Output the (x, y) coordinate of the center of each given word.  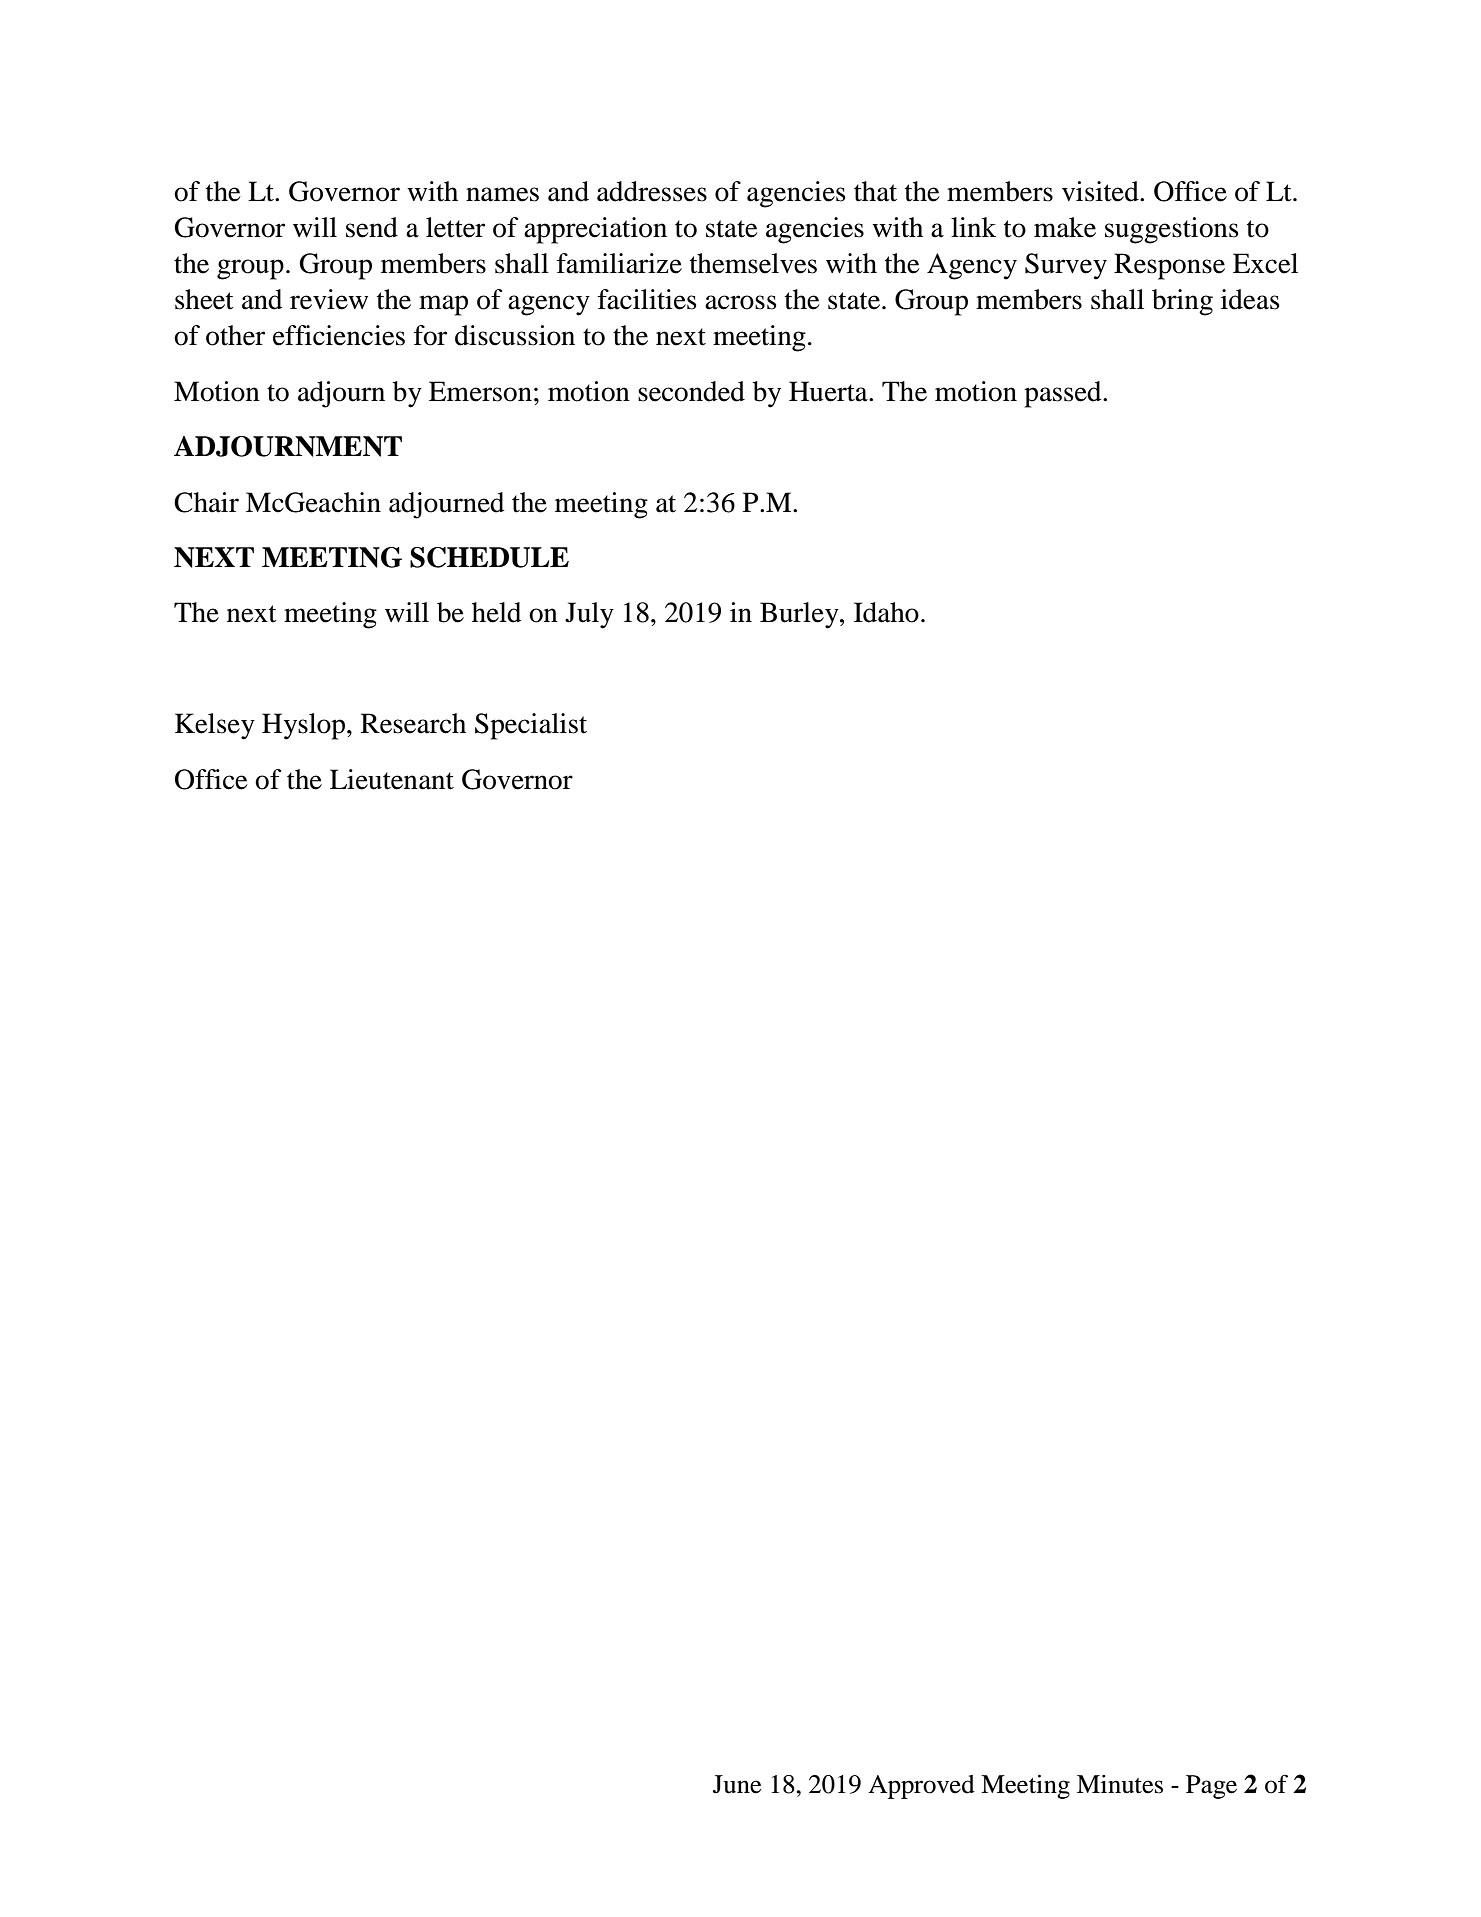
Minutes (1120, 1784)
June (737, 1784)
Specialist (531, 726)
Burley (800, 615)
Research (413, 723)
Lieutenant (392, 779)
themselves (753, 263)
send (372, 227)
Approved (921, 1787)
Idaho (886, 612)
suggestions (1172, 230)
